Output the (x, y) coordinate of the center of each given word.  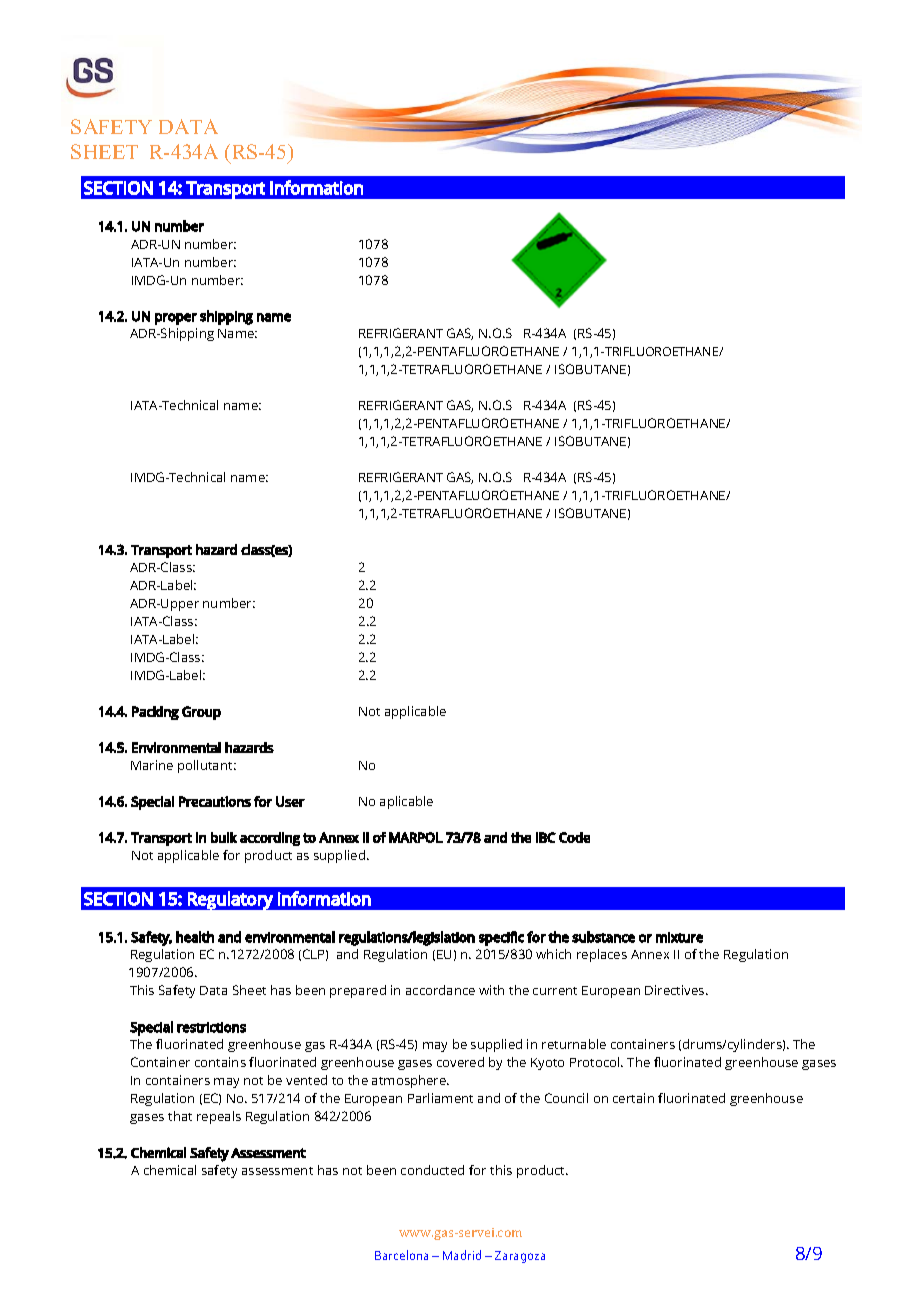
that (180, 1116)
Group (201, 713)
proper (176, 319)
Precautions (215, 801)
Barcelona (401, 1255)
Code (574, 837)
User (290, 801)
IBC (546, 837)
